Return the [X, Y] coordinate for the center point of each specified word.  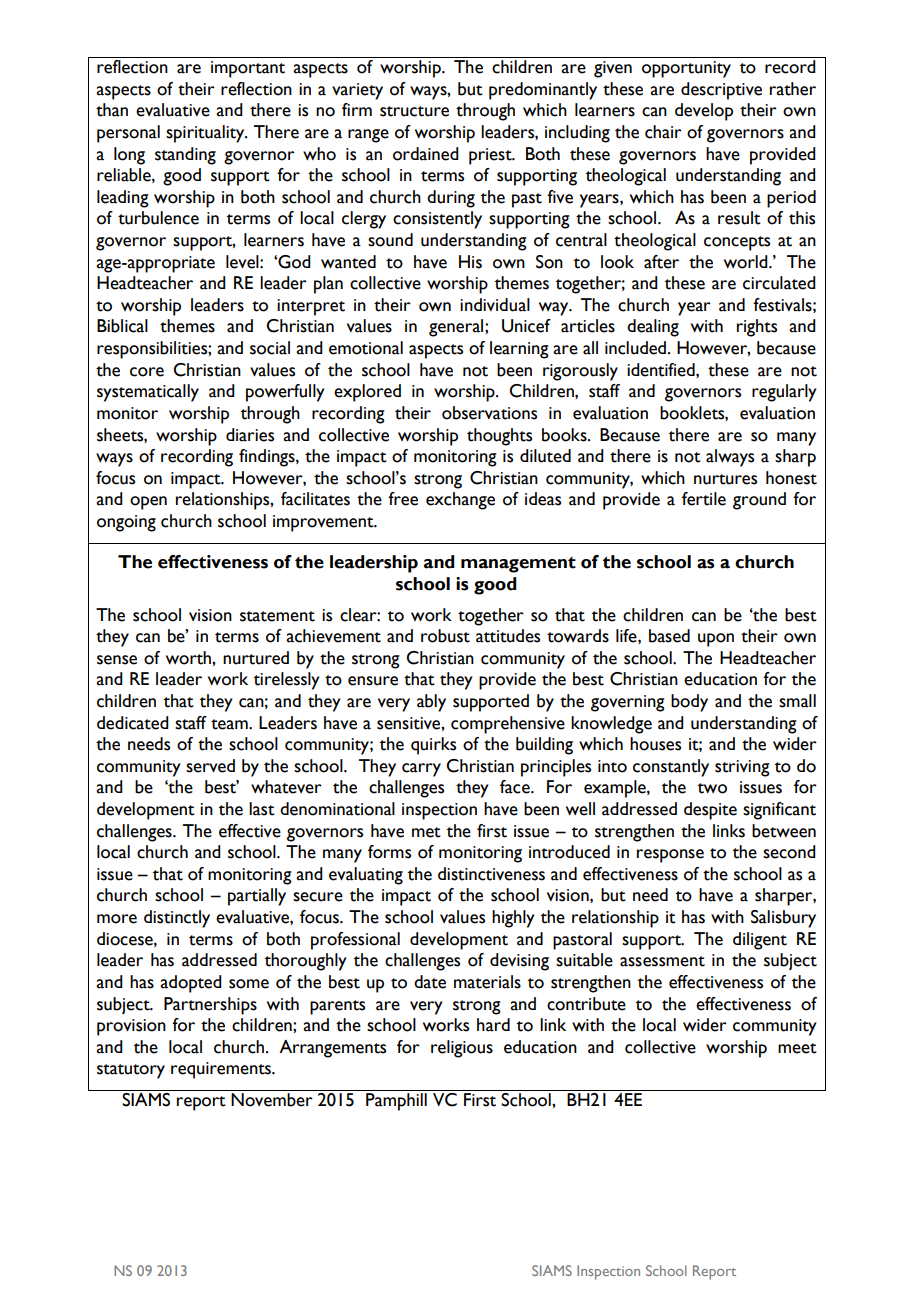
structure [414, 111]
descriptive [721, 91]
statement [277, 616]
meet [797, 1048]
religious [462, 1049]
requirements [222, 1070]
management [518, 565]
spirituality [206, 134]
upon [716, 640]
